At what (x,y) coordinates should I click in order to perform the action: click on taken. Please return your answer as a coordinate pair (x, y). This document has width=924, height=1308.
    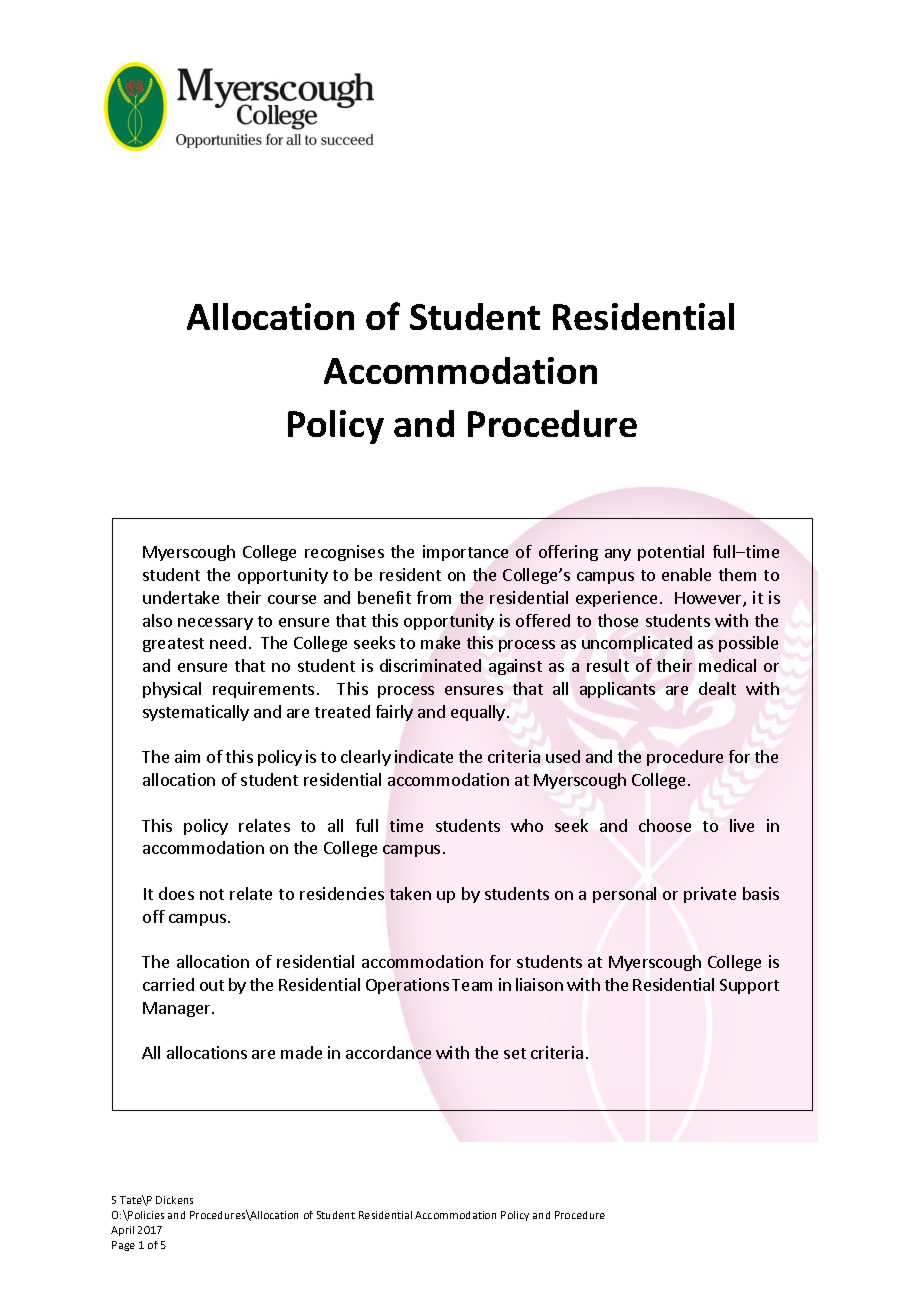
    Looking at the image, I should click on (410, 893).
